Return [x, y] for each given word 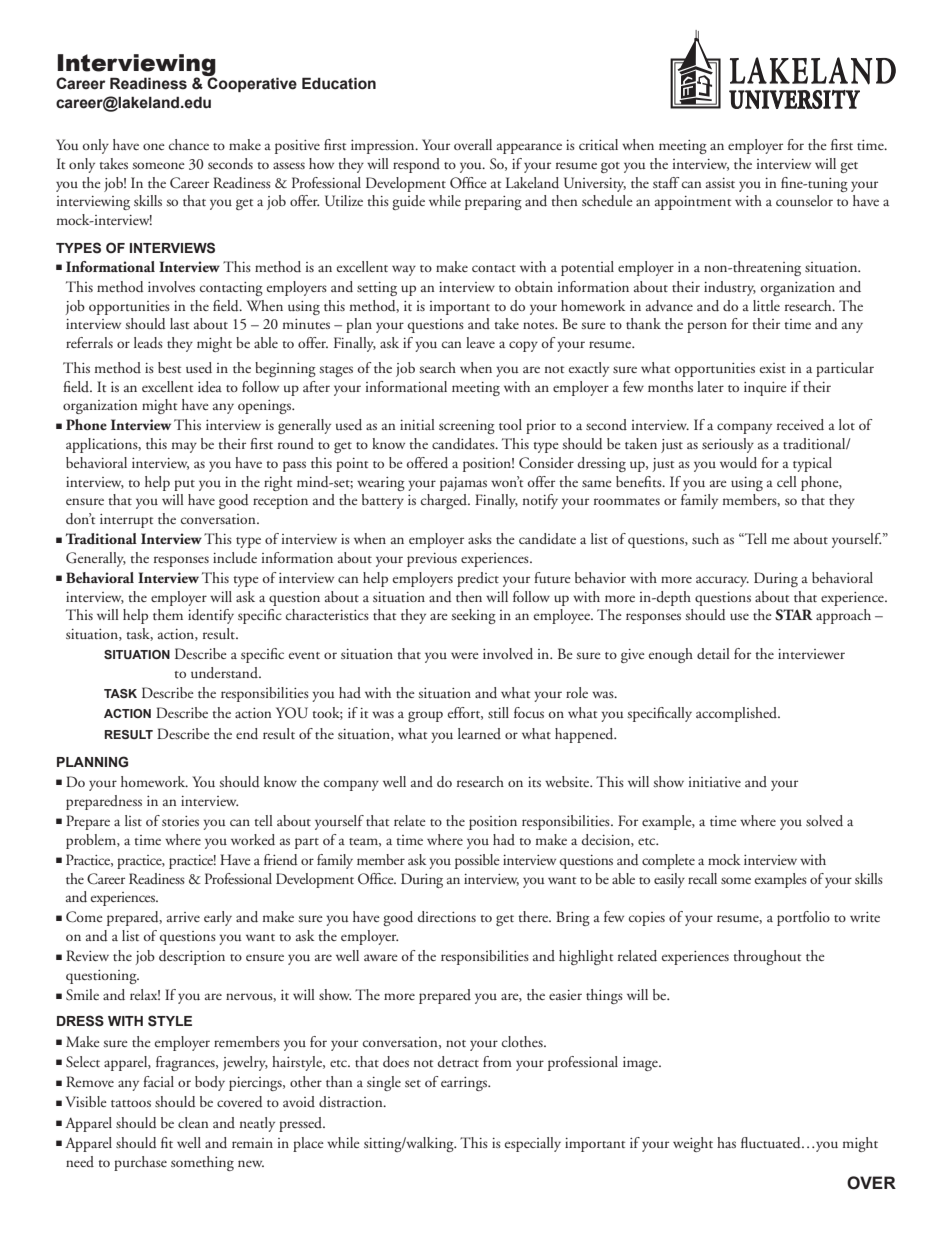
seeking [474, 616]
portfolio [803, 918]
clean [193, 1122]
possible [477, 861]
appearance [529, 148]
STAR [794, 615]
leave [480, 342]
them [168, 614]
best [169, 367]
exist [773, 368]
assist [720, 183]
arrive [183, 917]
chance [189, 144]
